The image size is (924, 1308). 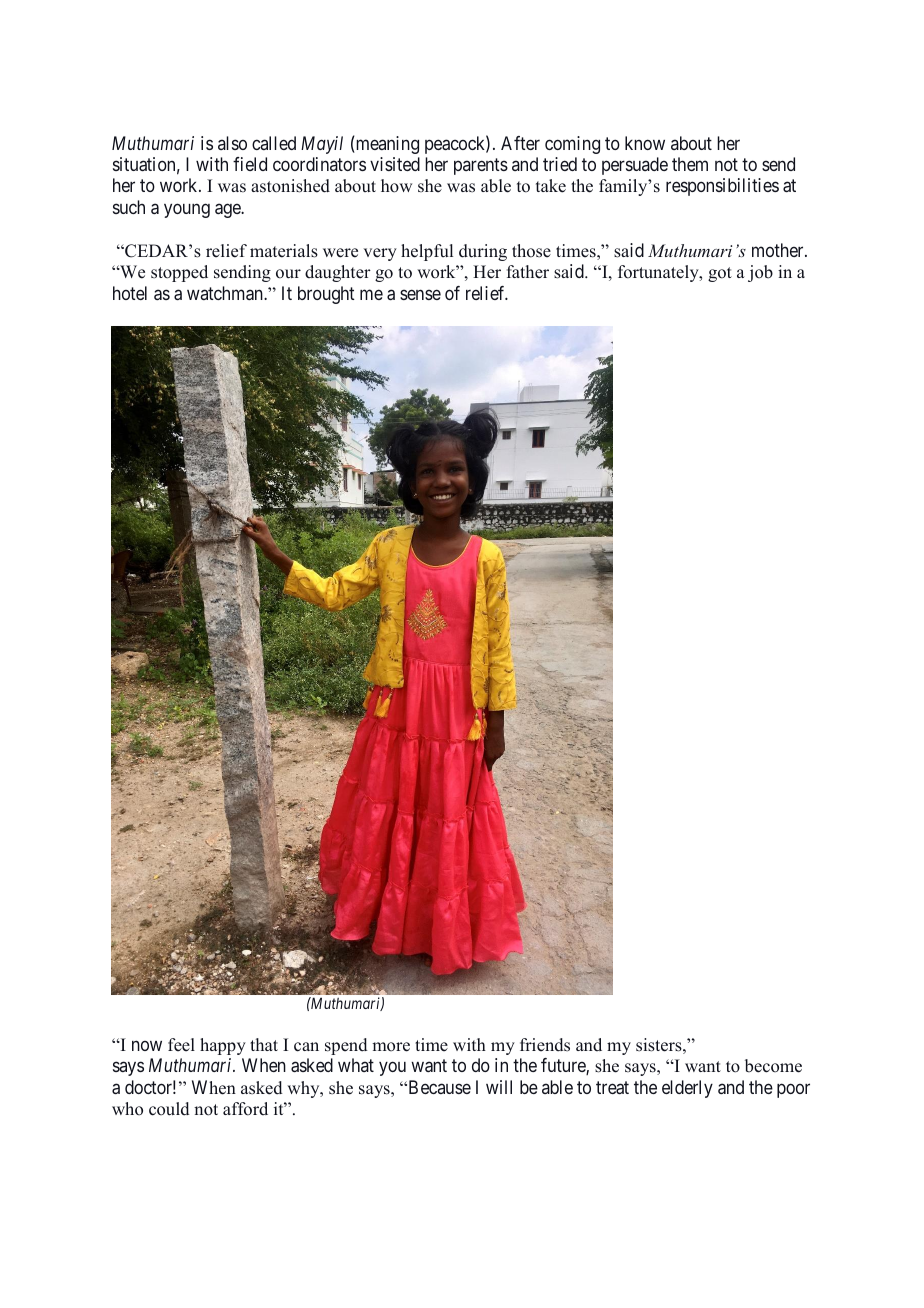 What do you see at coordinates (223, 1046) in the image?
I see `happy` at bounding box center [223, 1046].
